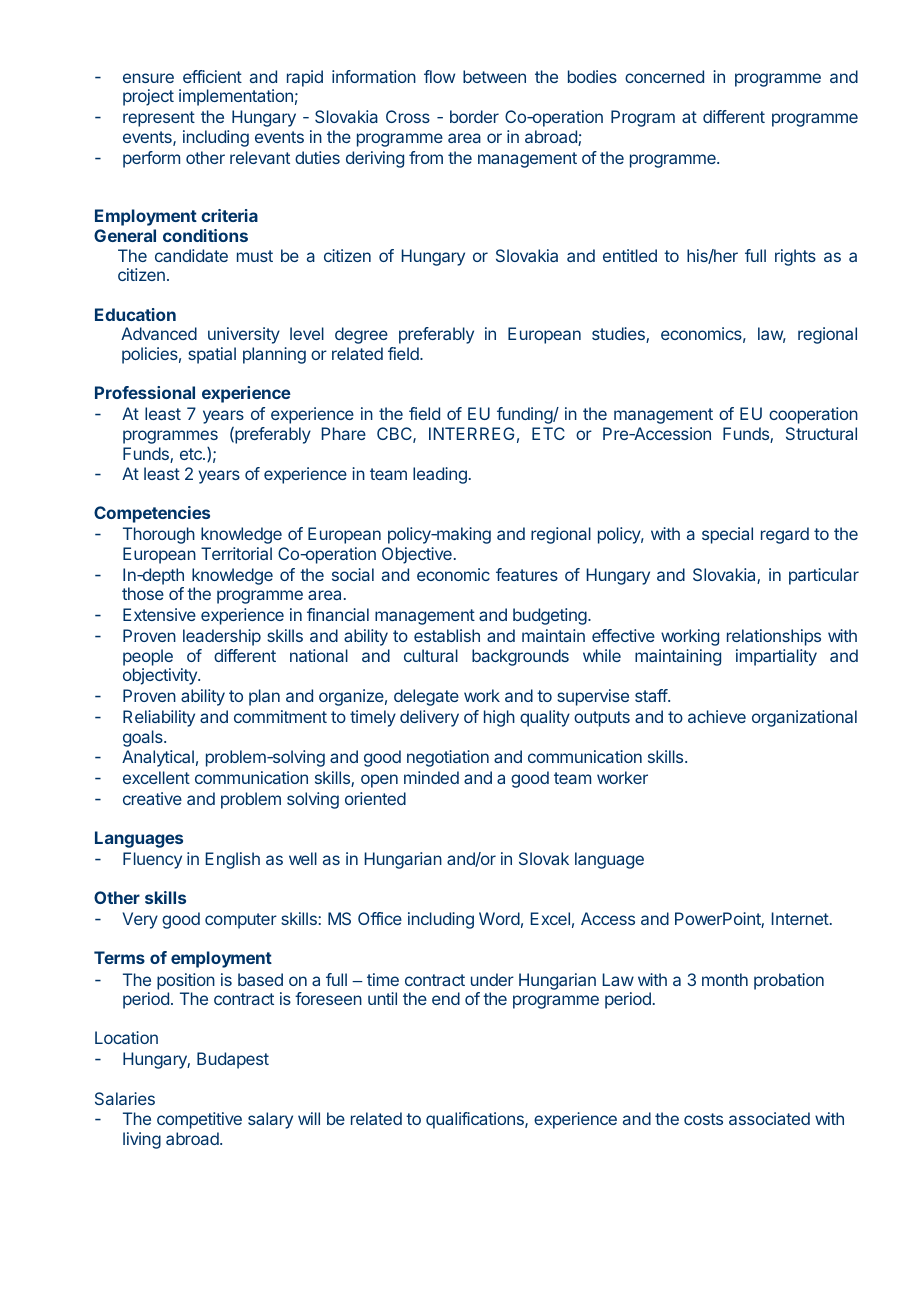 This page has height=1308, width=924. I want to click on achieve, so click(717, 716).
